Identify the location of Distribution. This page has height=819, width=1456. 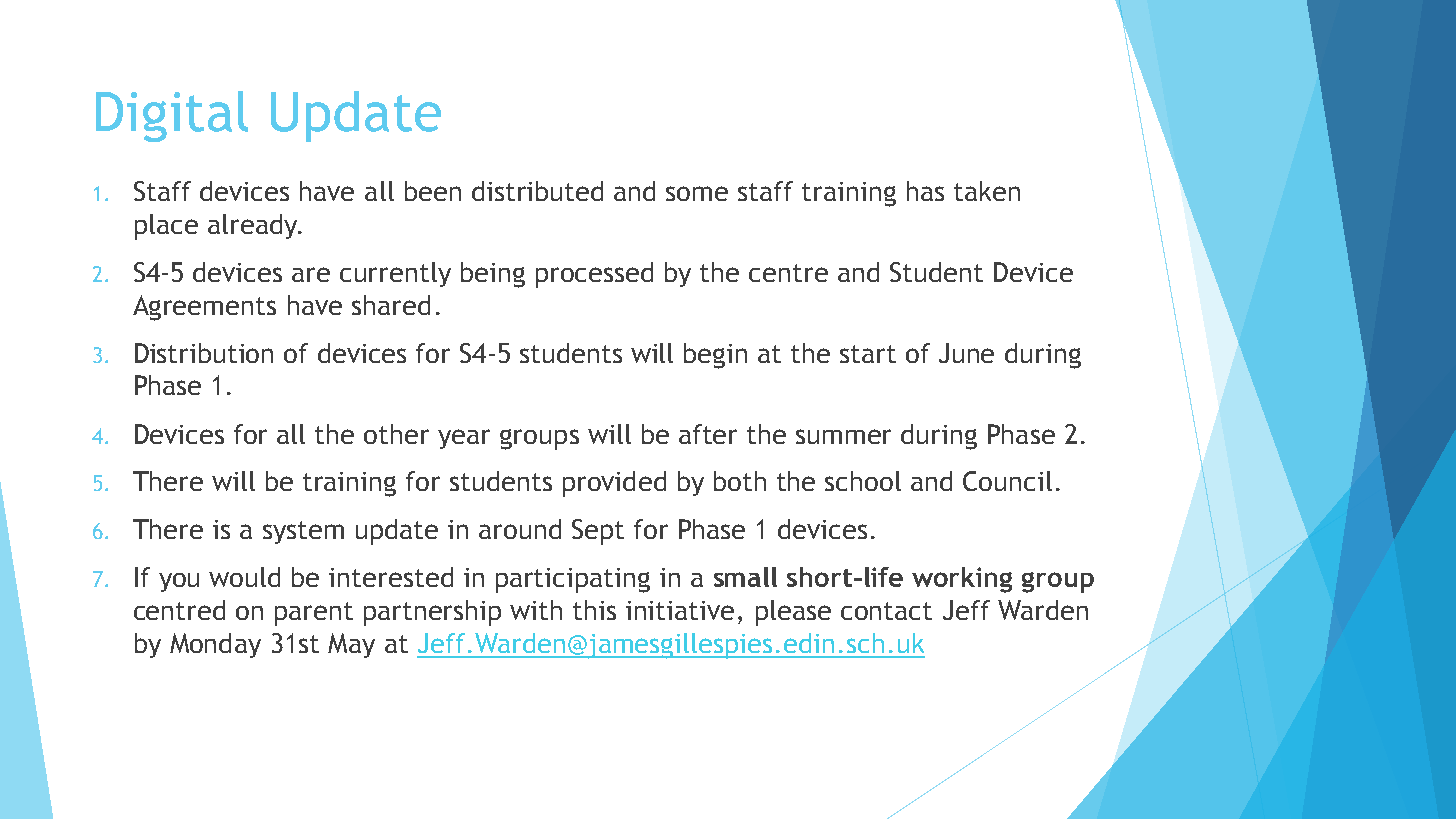
(204, 353).
